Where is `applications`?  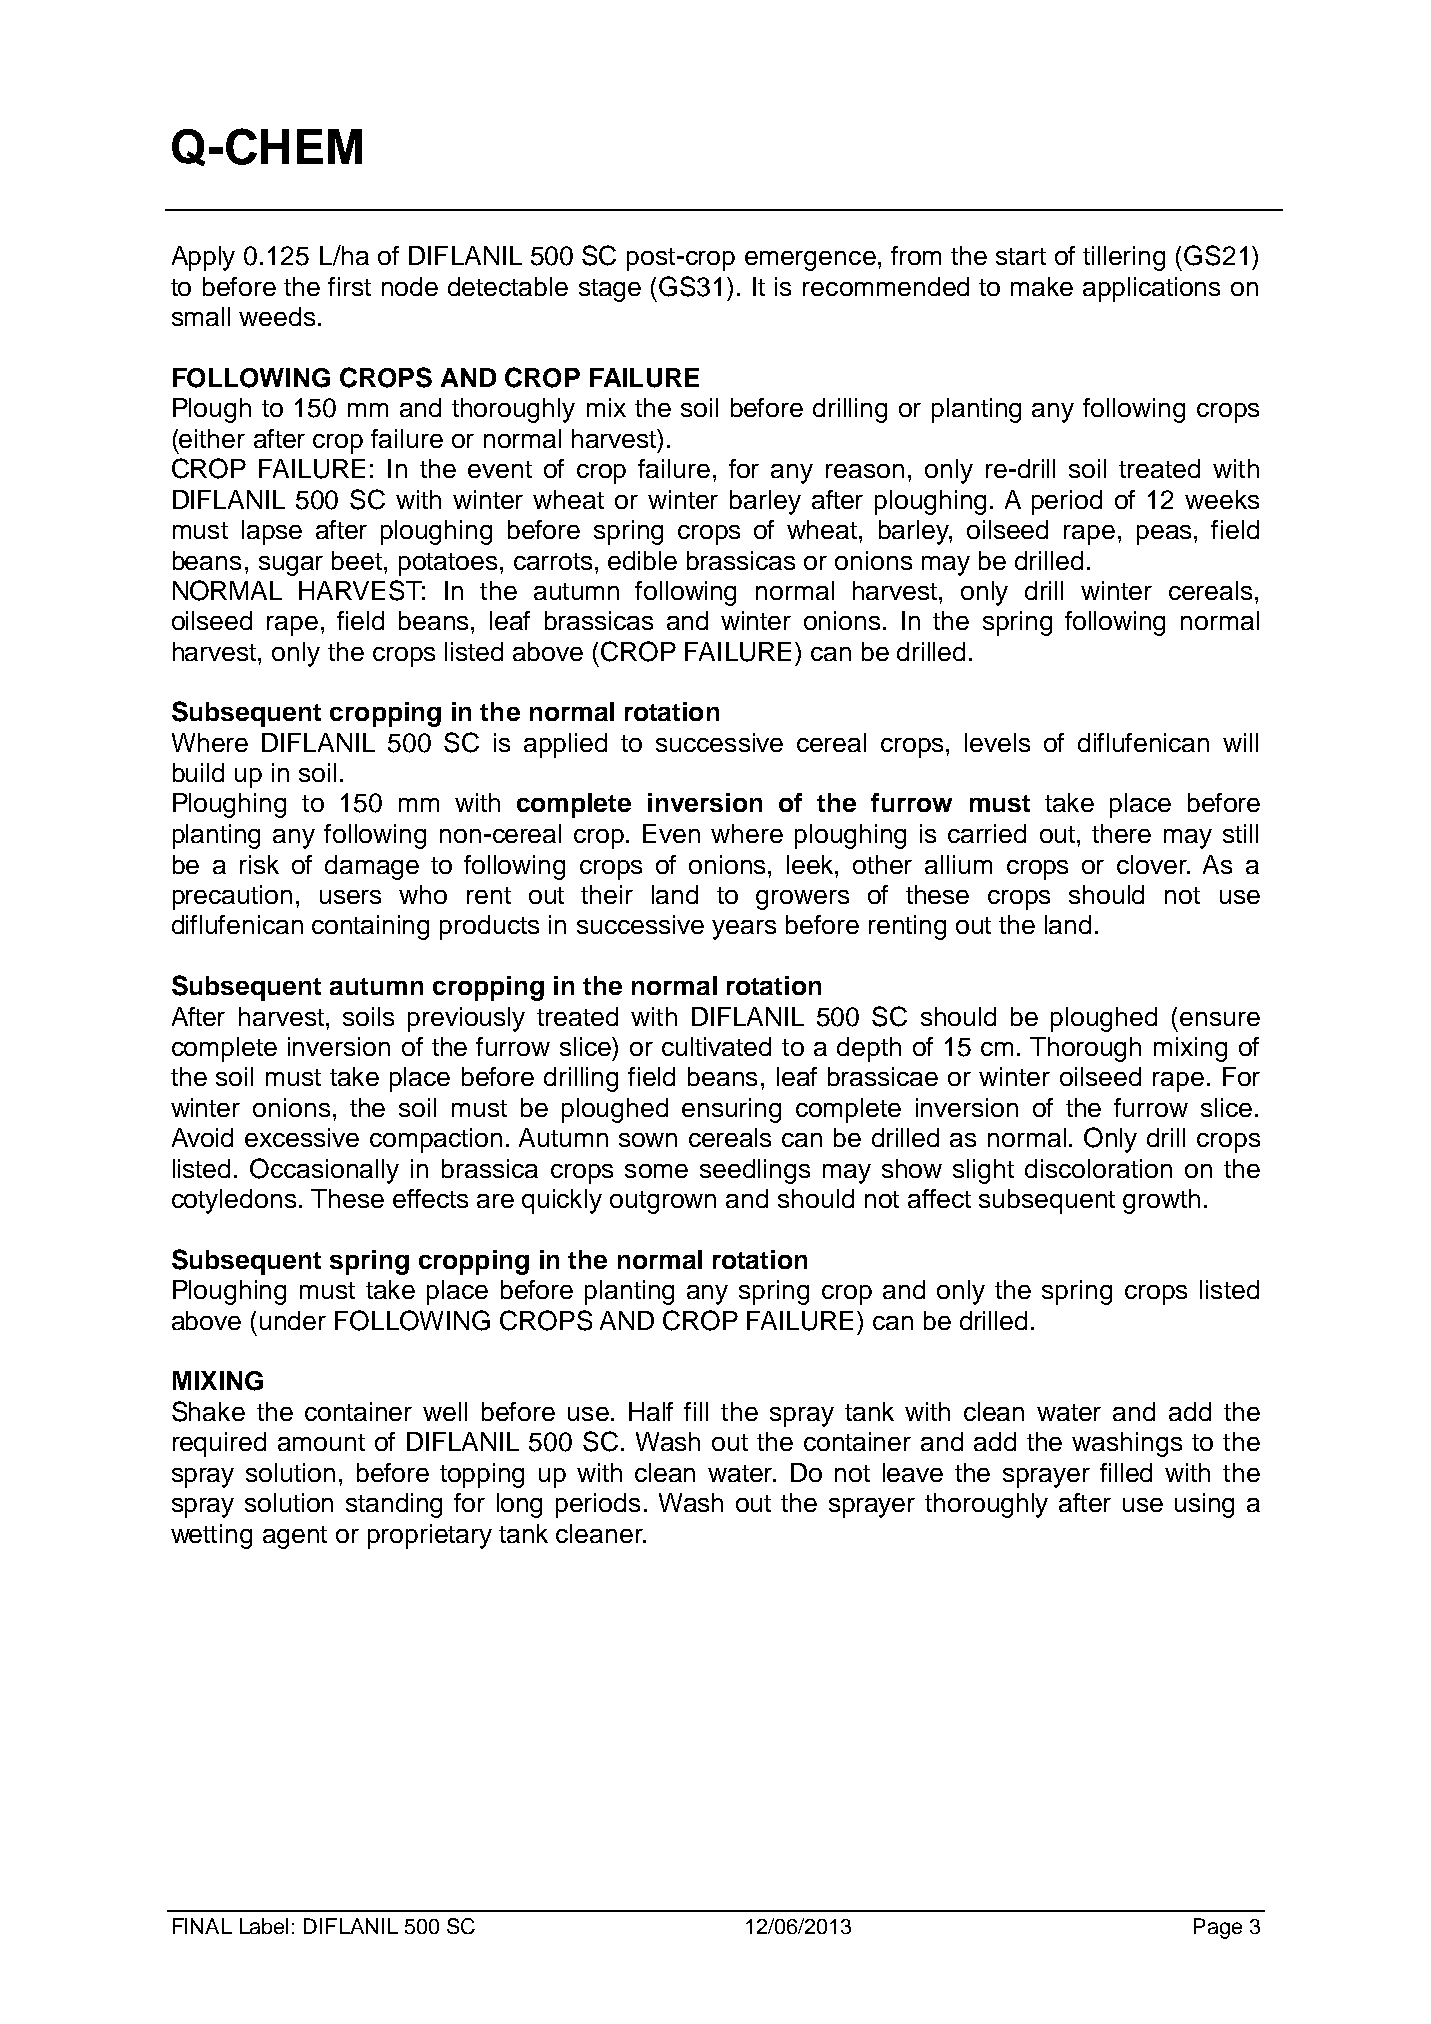 applications is located at coordinates (1151, 289).
